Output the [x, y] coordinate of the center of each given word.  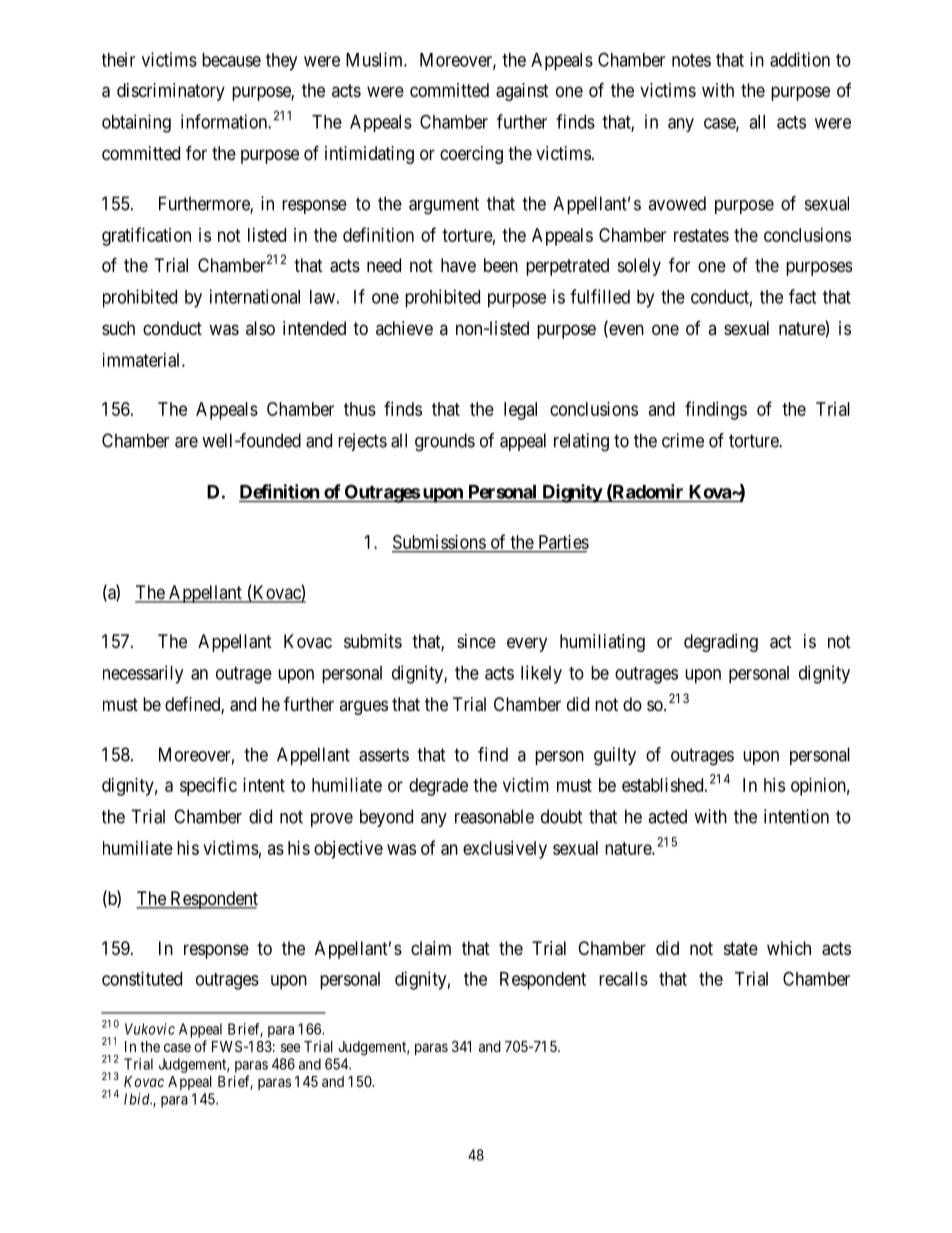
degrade [438, 787]
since [476, 641]
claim [431, 948]
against [522, 92]
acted [667, 816]
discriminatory [171, 92]
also [260, 328]
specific [208, 786]
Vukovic [150, 1029]
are [186, 442]
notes [691, 60]
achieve [404, 328]
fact [802, 296]
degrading [721, 643]
